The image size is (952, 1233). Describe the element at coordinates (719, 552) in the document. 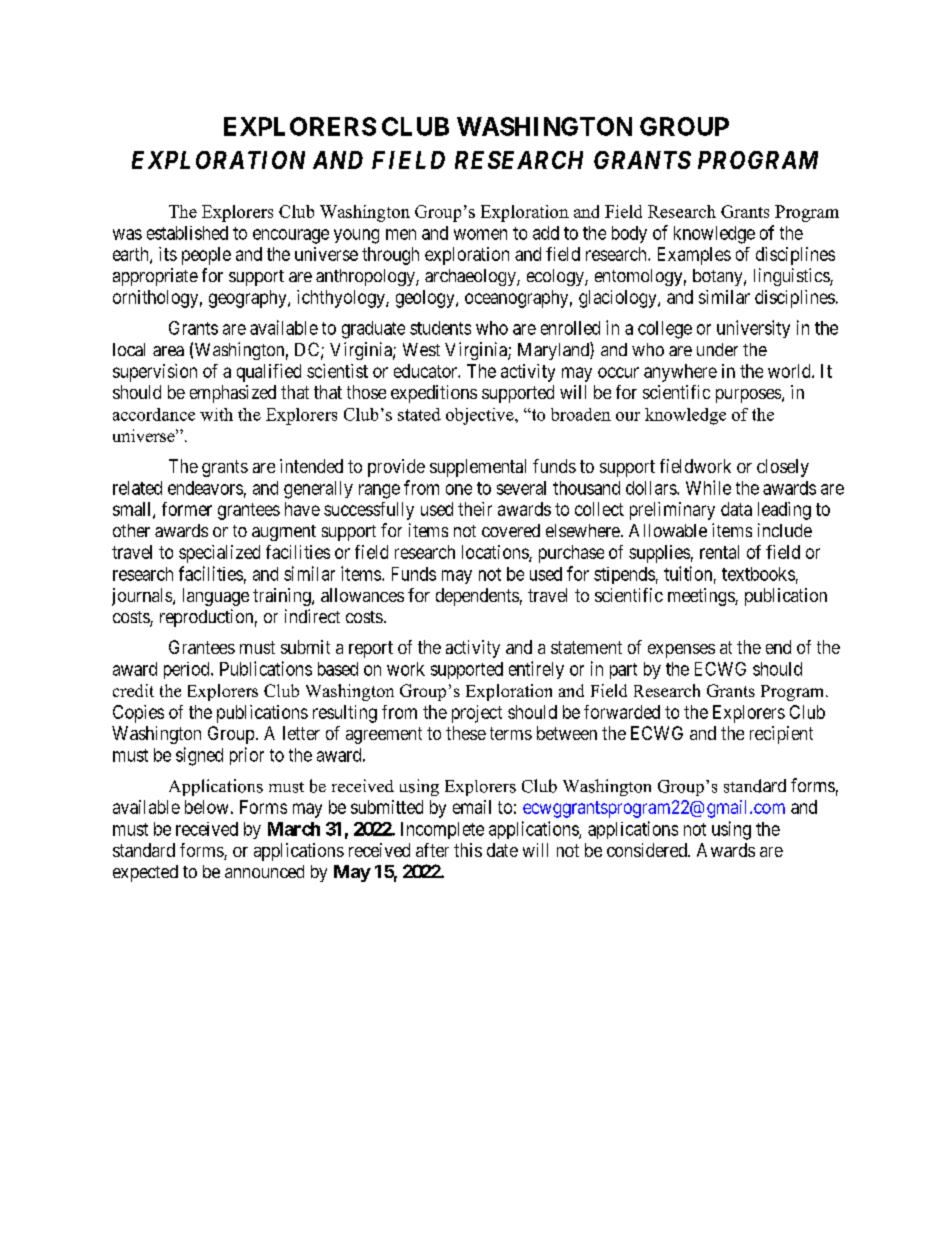

I see `rental` at that location.
